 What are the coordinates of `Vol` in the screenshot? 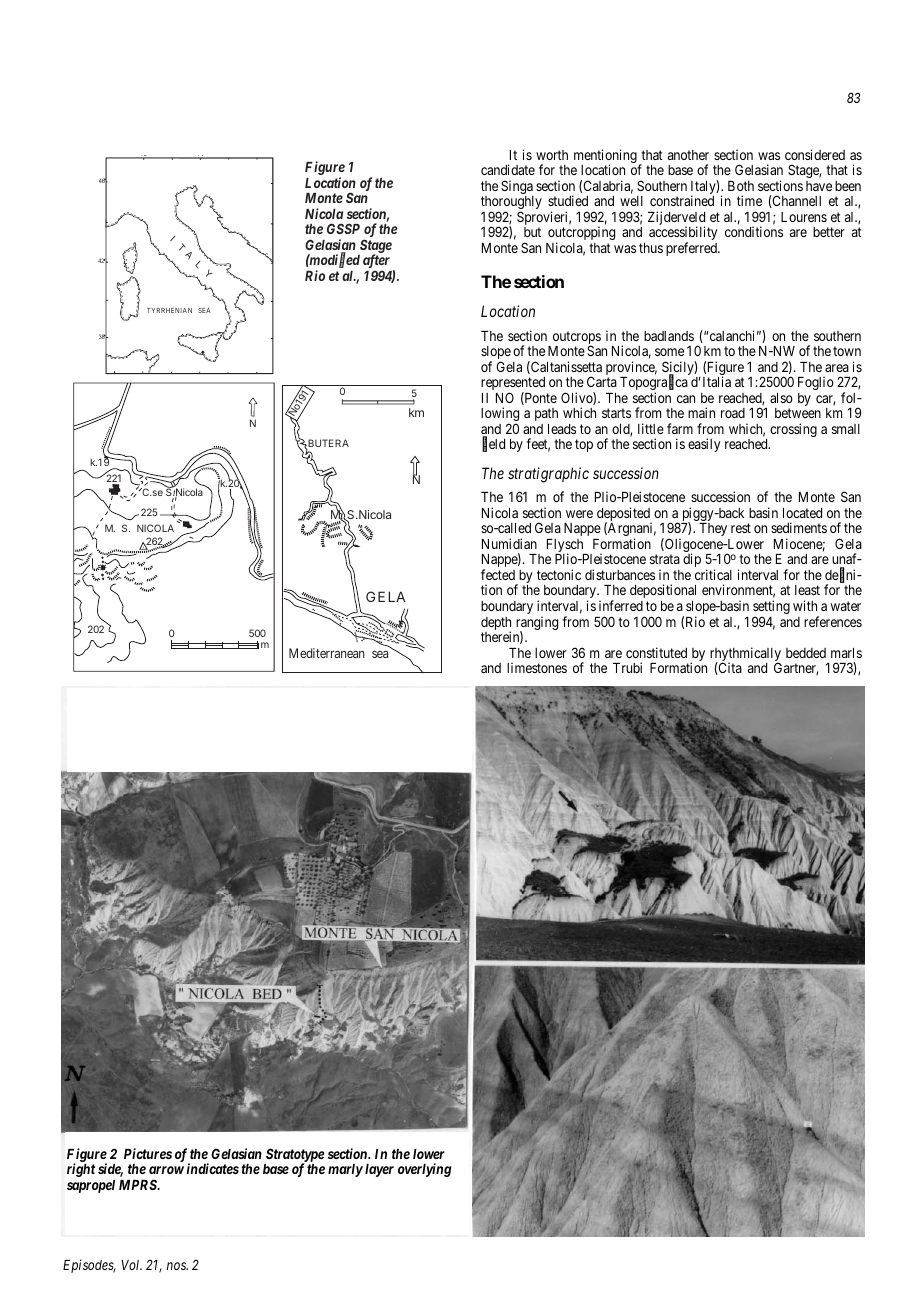 It's located at (131, 1265).
